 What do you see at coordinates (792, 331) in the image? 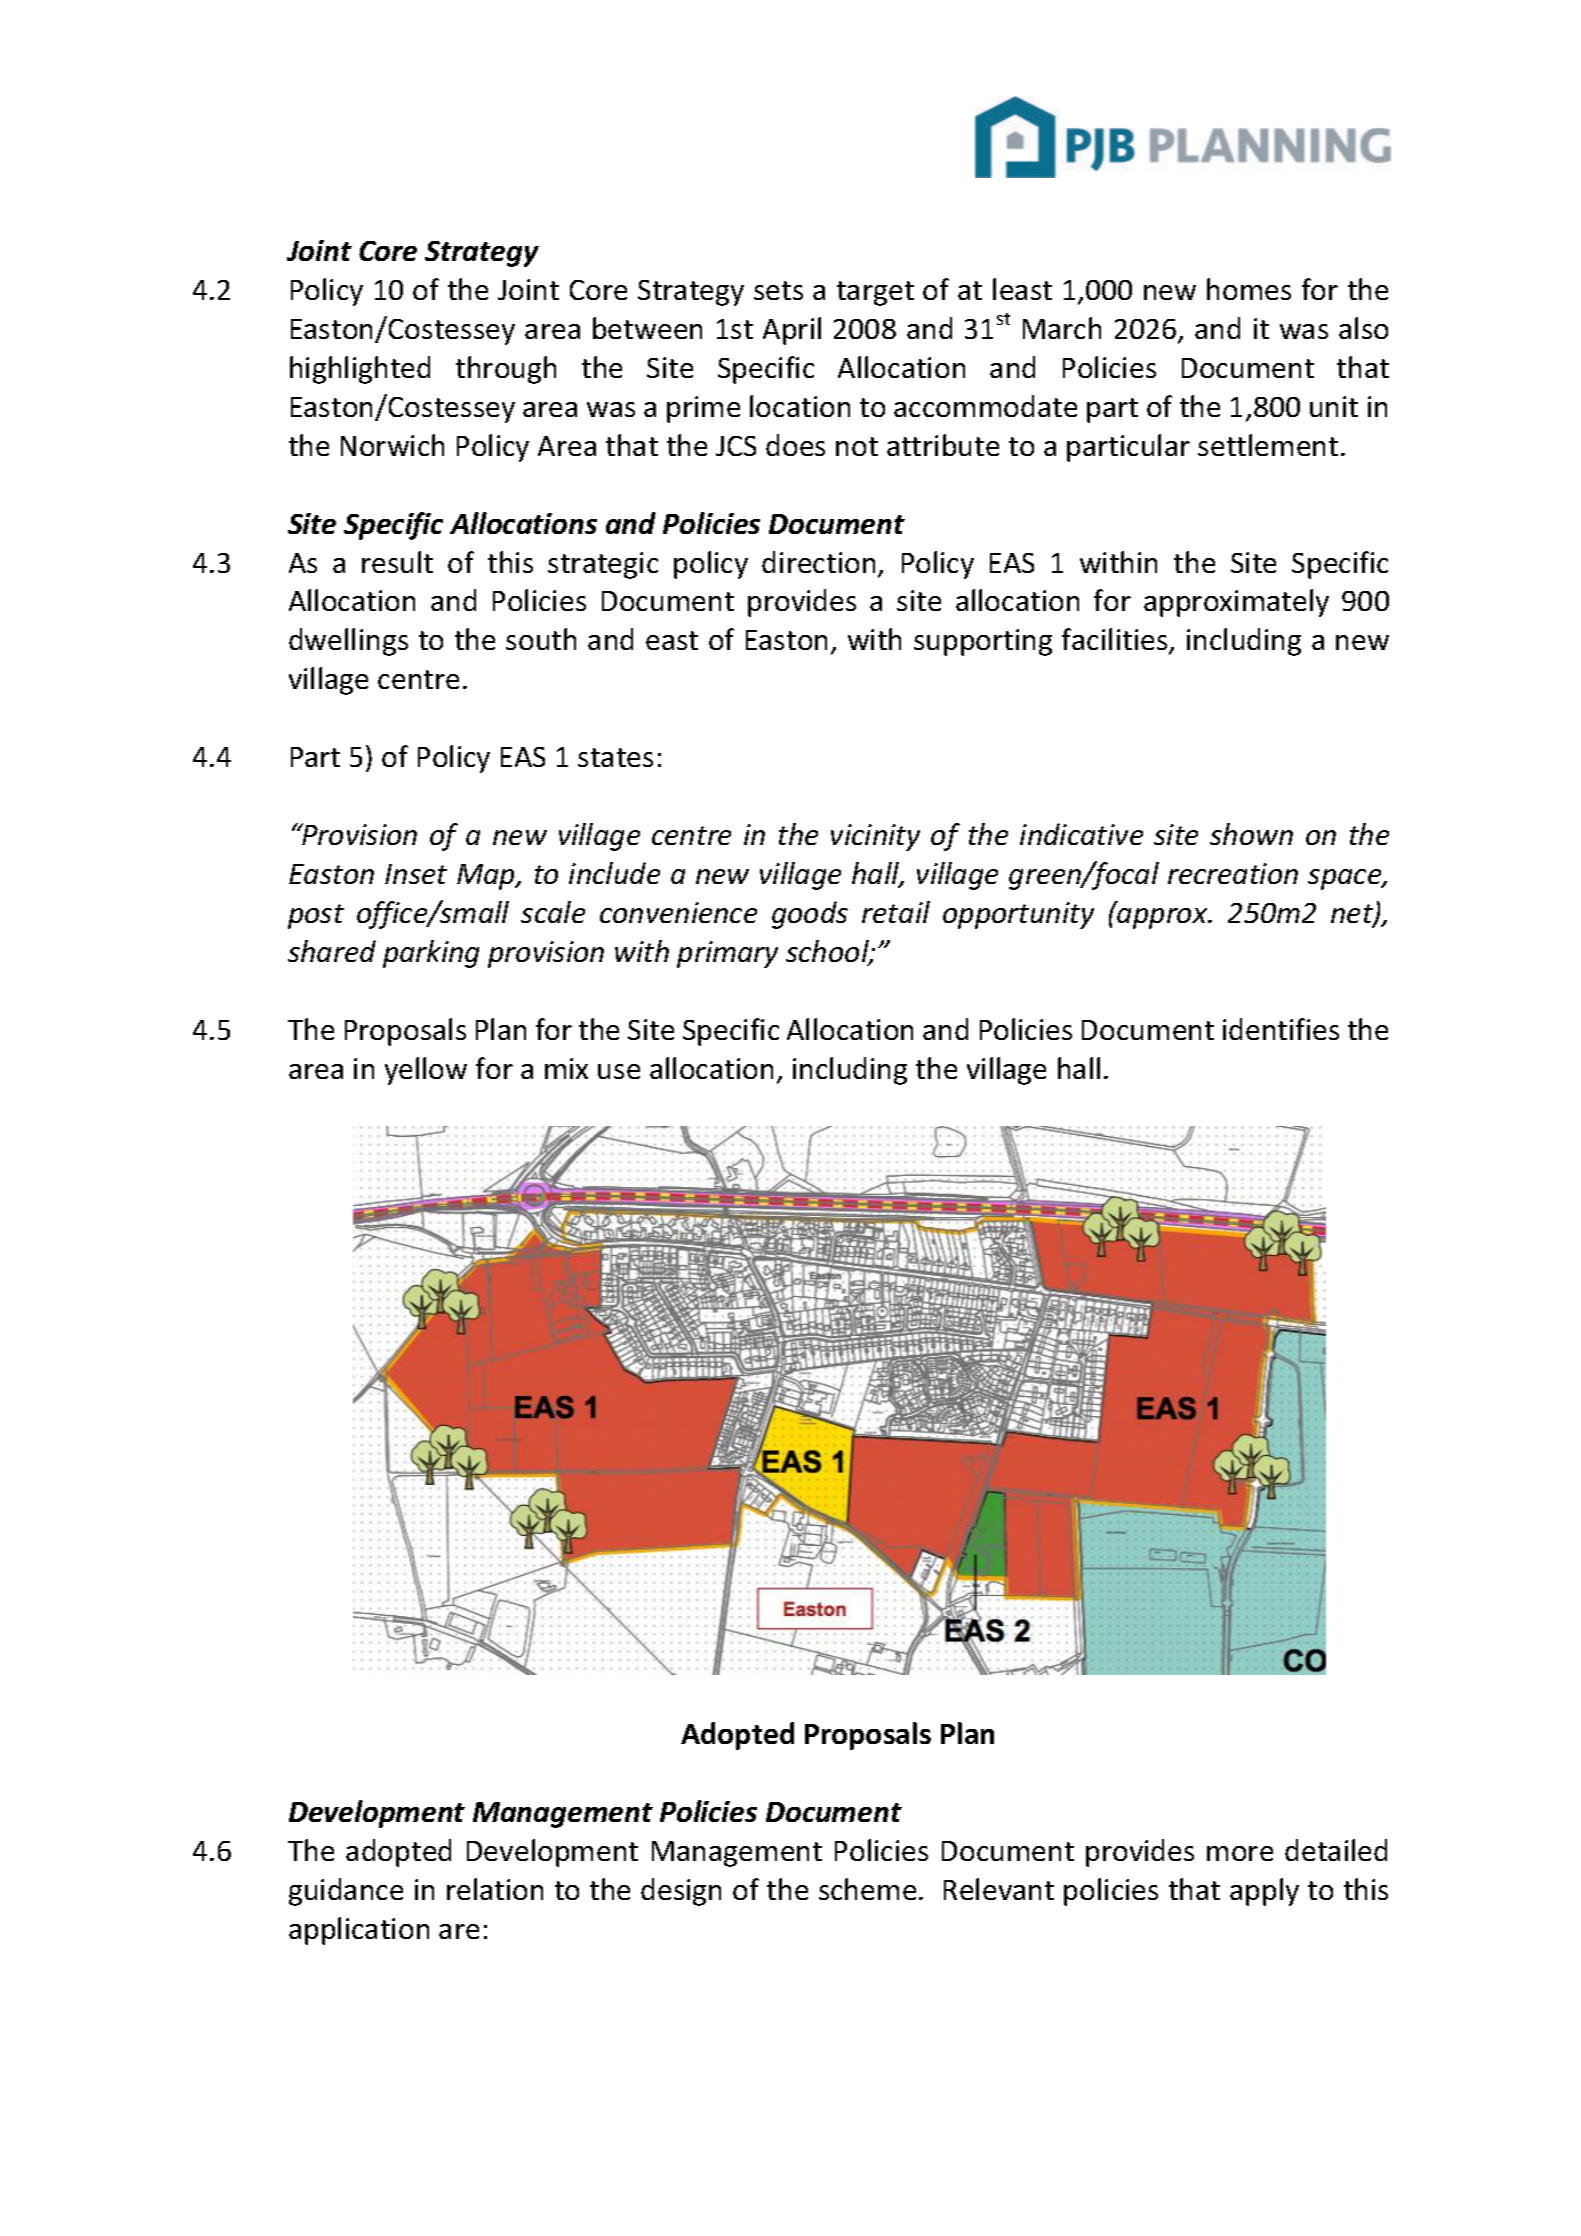
I see `April` at bounding box center [792, 331].
